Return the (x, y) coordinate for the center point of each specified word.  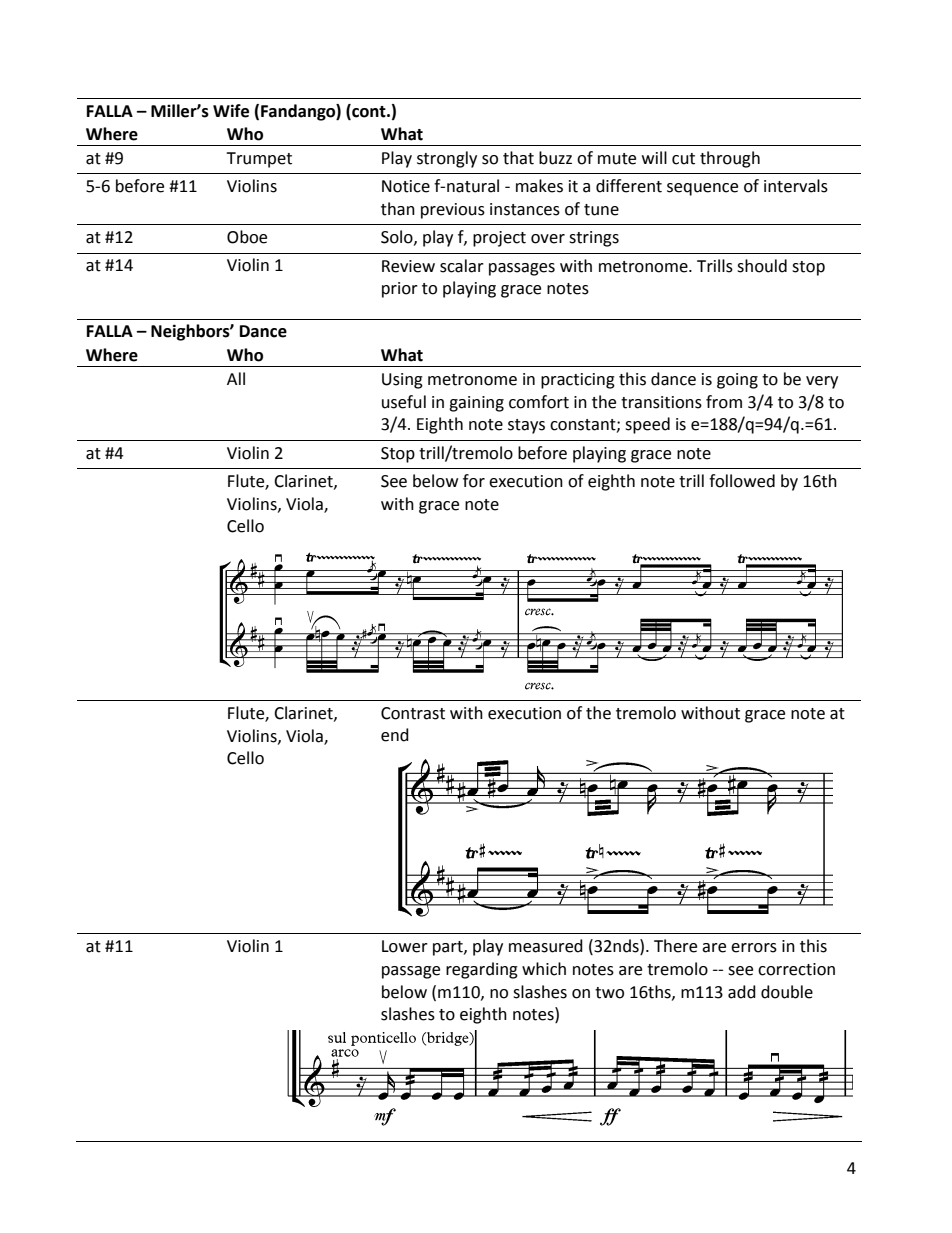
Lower (405, 946)
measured (546, 946)
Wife (231, 111)
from (724, 402)
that (518, 158)
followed (742, 481)
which (544, 969)
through (730, 159)
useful (404, 402)
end (395, 735)
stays (526, 426)
